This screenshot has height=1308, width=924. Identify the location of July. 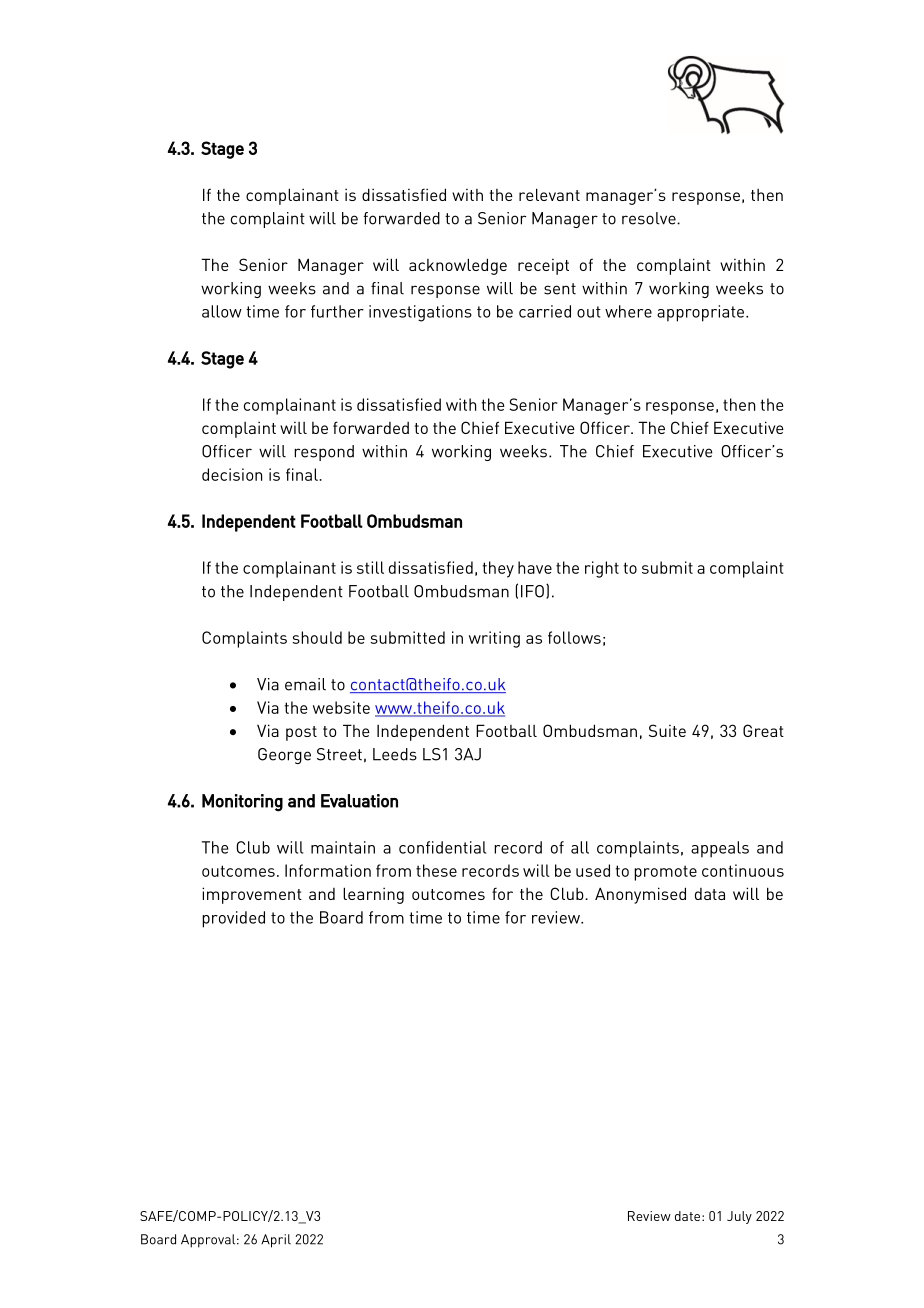
(739, 1217).
